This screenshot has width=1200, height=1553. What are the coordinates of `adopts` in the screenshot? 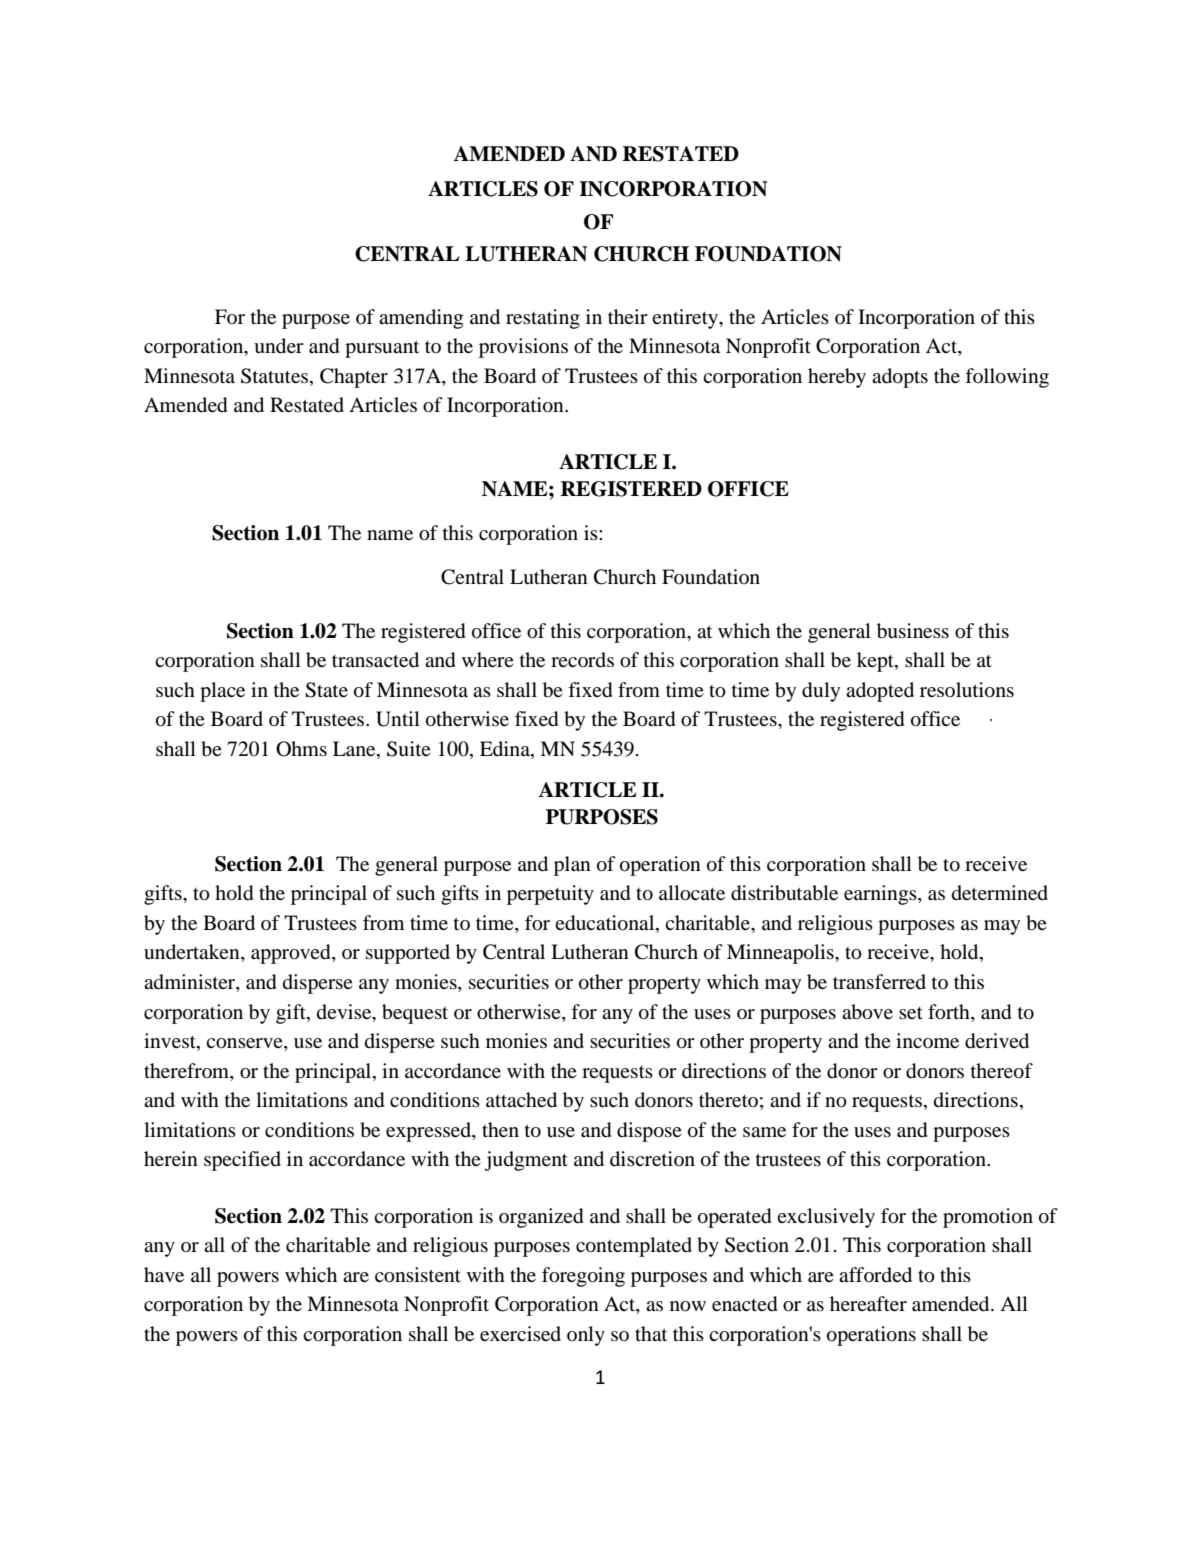 It's located at (900, 378).
